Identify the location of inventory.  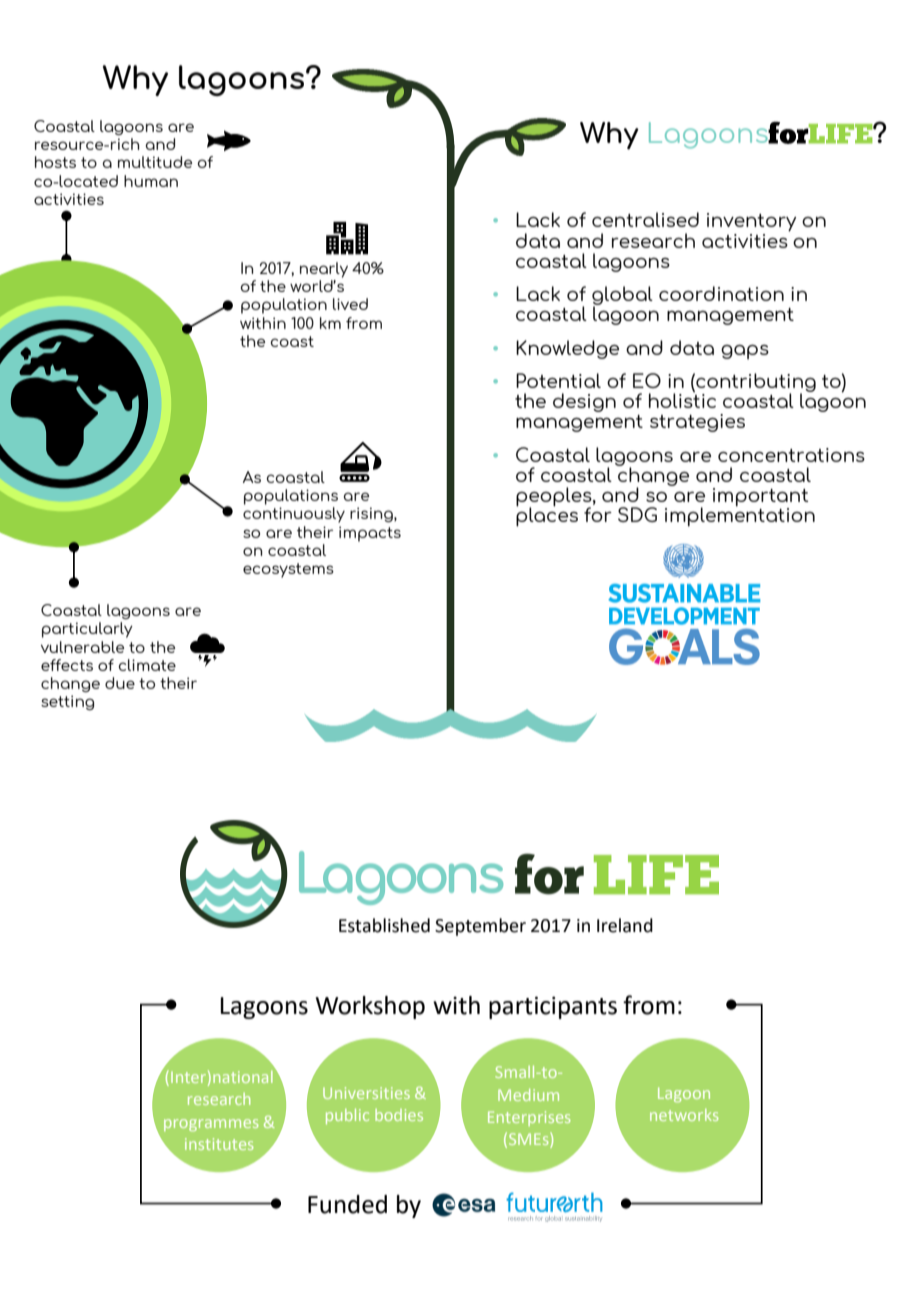
(751, 222).
